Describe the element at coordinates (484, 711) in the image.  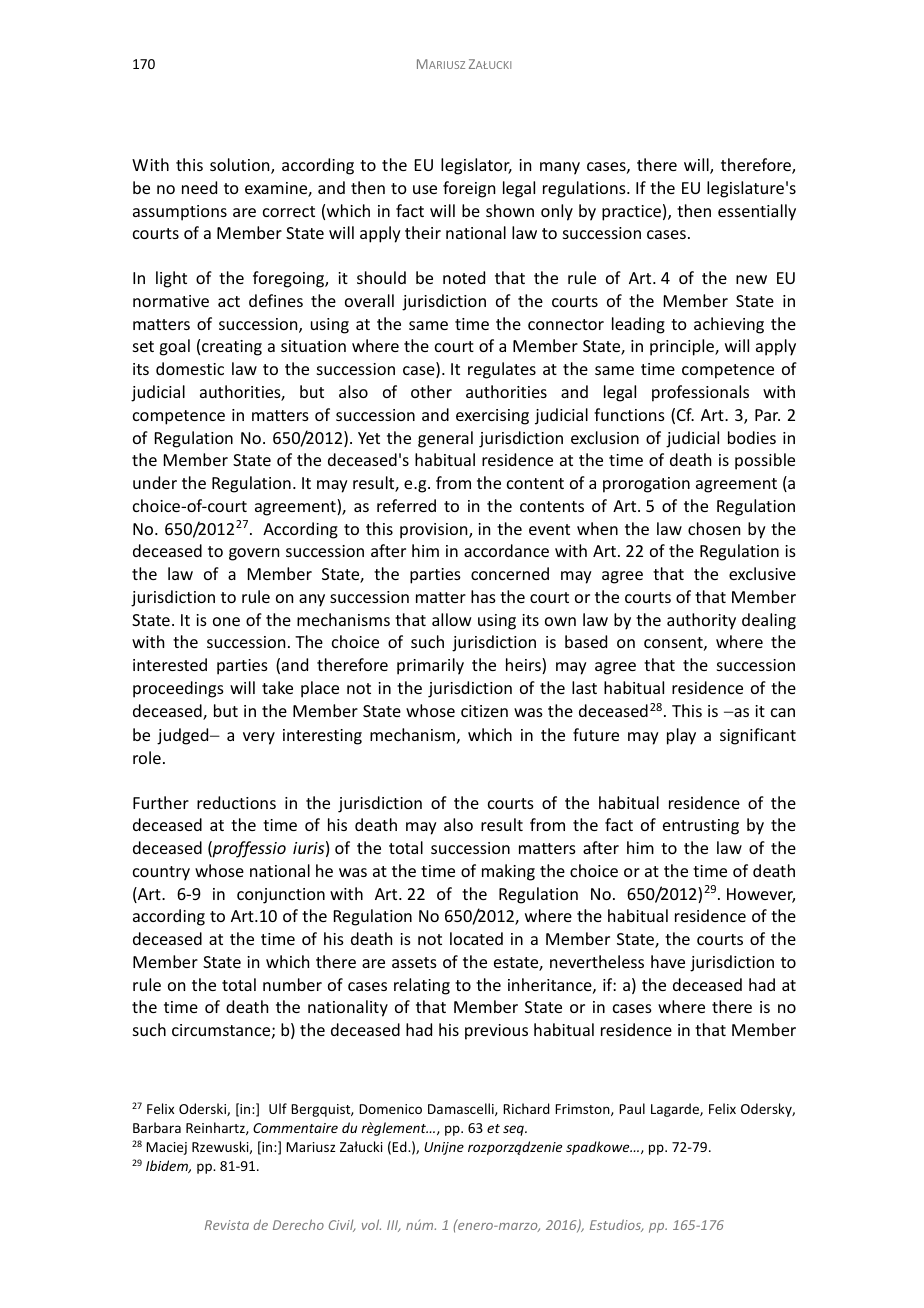
I see `citizen` at that location.
